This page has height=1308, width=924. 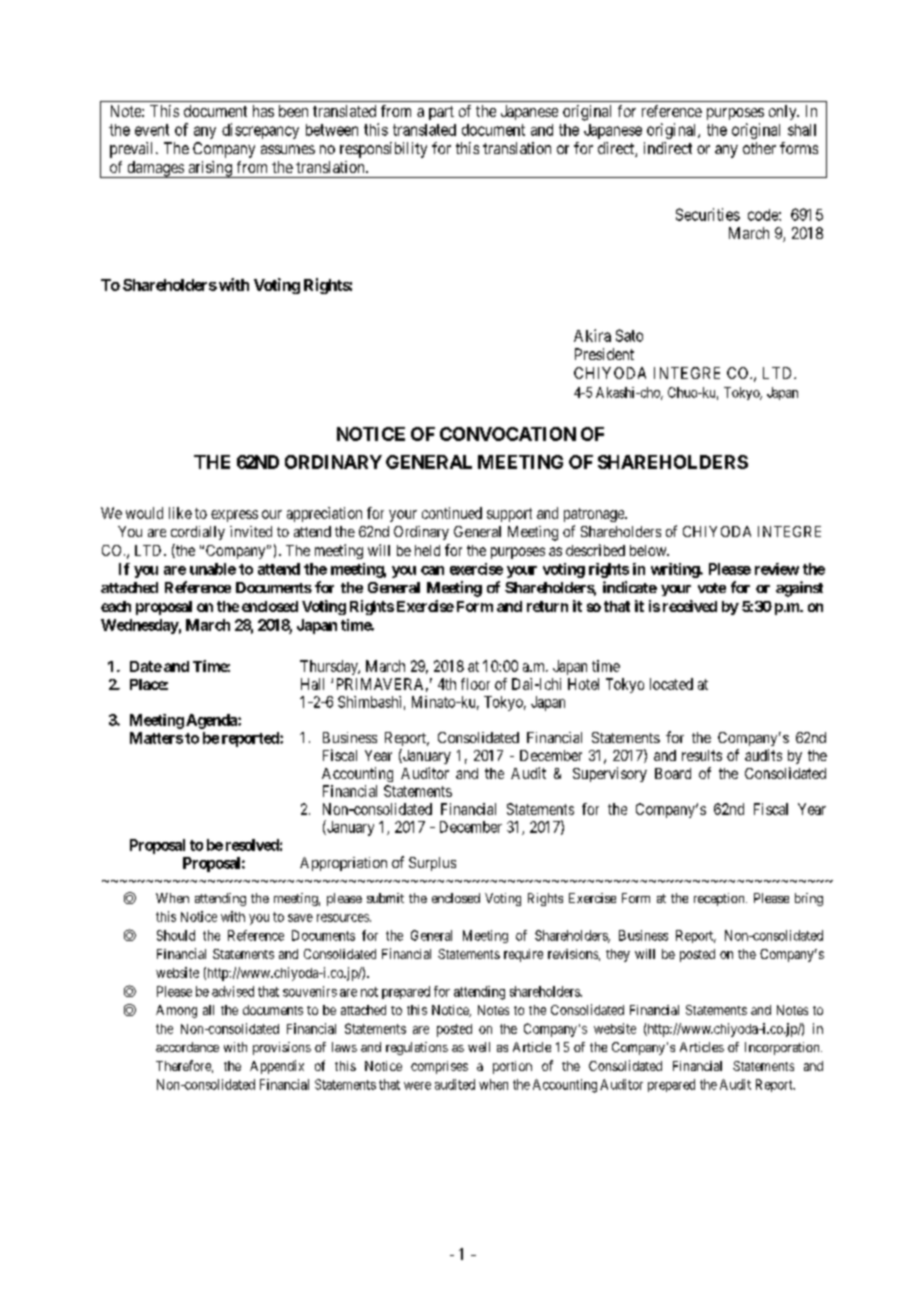 What do you see at coordinates (759, 148) in the page?
I see `other` at bounding box center [759, 148].
